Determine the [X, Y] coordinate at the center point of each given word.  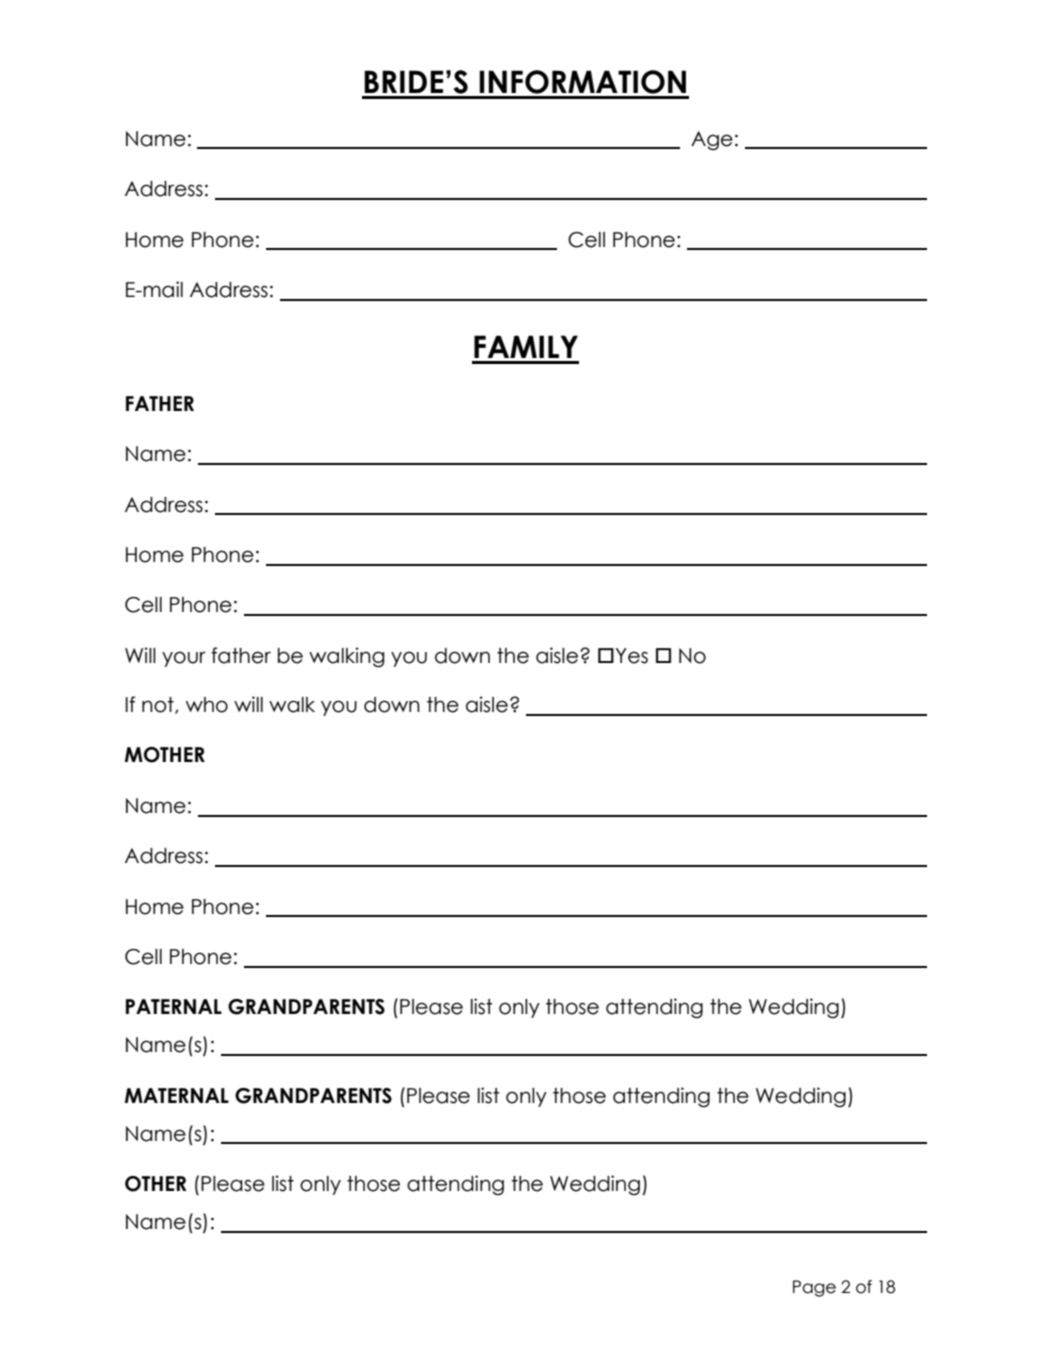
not [159, 705]
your [184, 659]
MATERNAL [177, 1095]
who [207, 705]
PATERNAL [174, 1006]
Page [814, 1288]
